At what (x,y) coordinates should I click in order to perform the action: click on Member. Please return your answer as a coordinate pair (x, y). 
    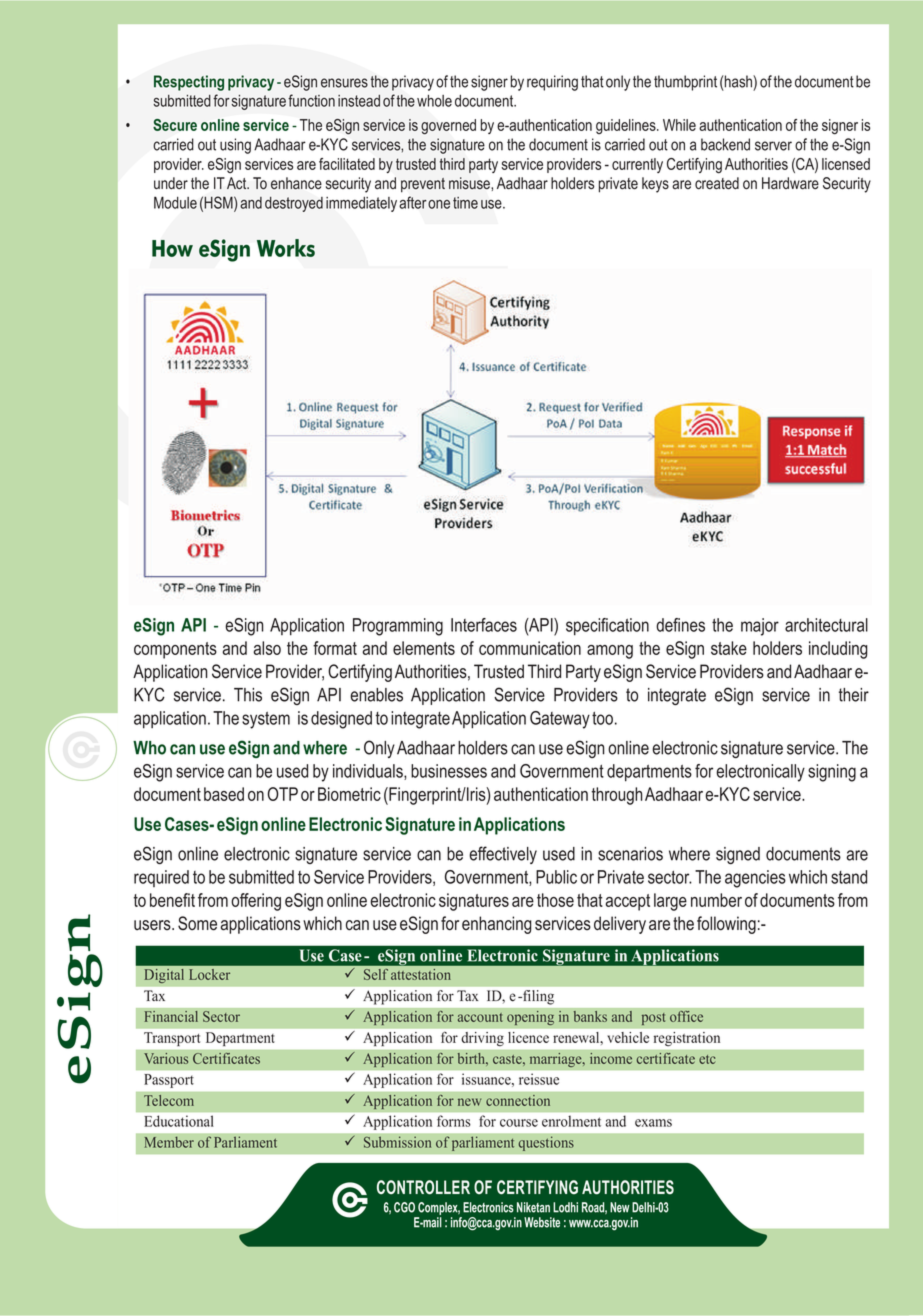
    Looking at the image, I should click on (169, 1142).
